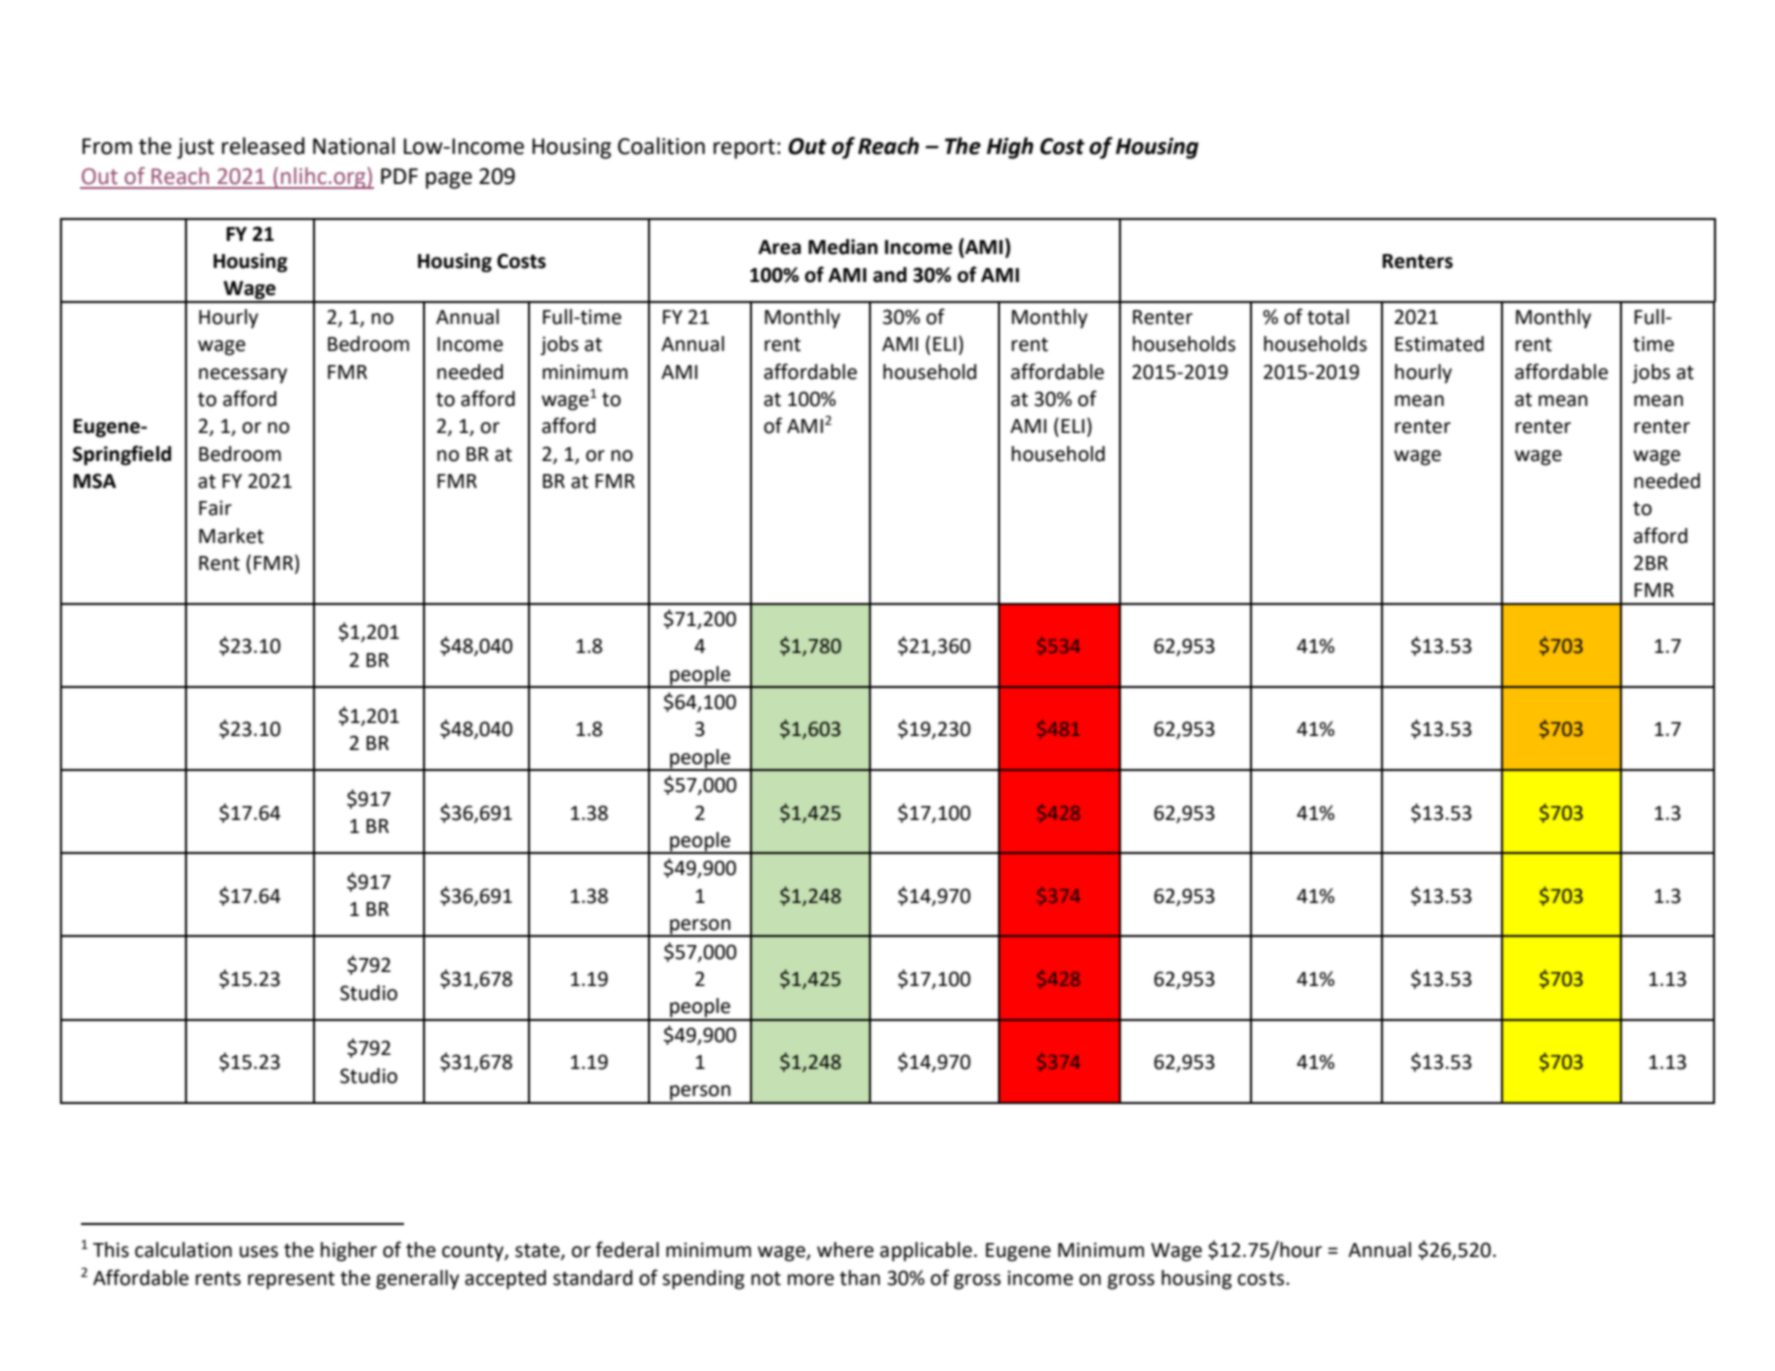 The image size is (1775, 1371). I want to click on uses, so click(259, 1252).
